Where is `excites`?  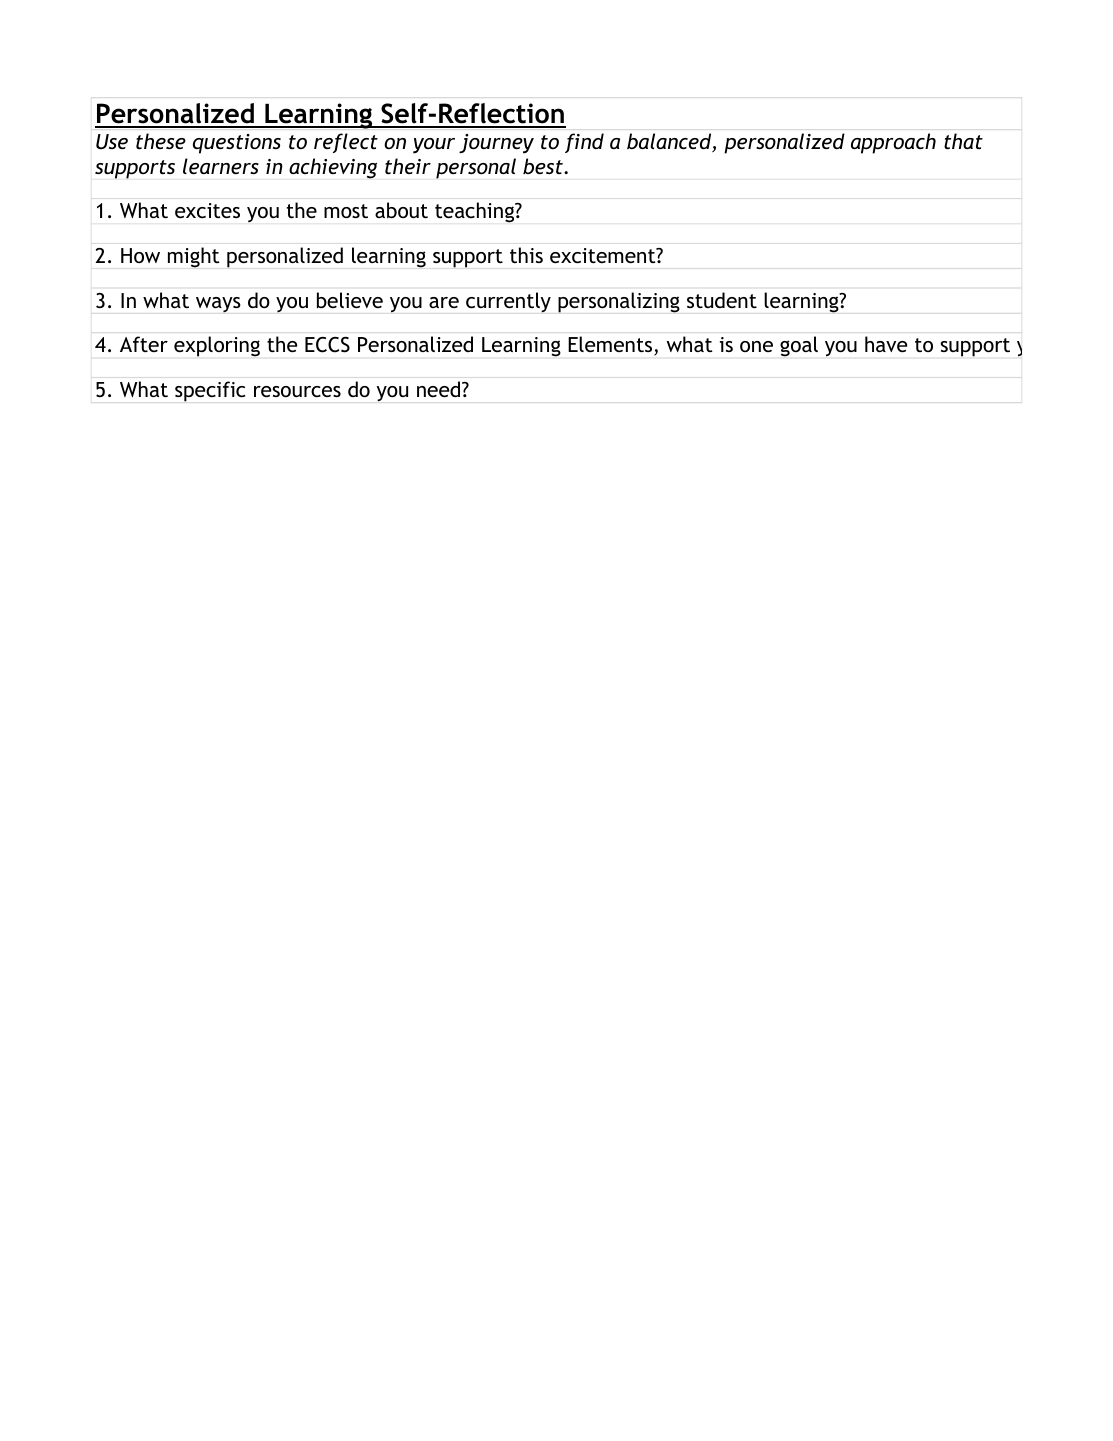 excites is located at coordinates (207, 210).
